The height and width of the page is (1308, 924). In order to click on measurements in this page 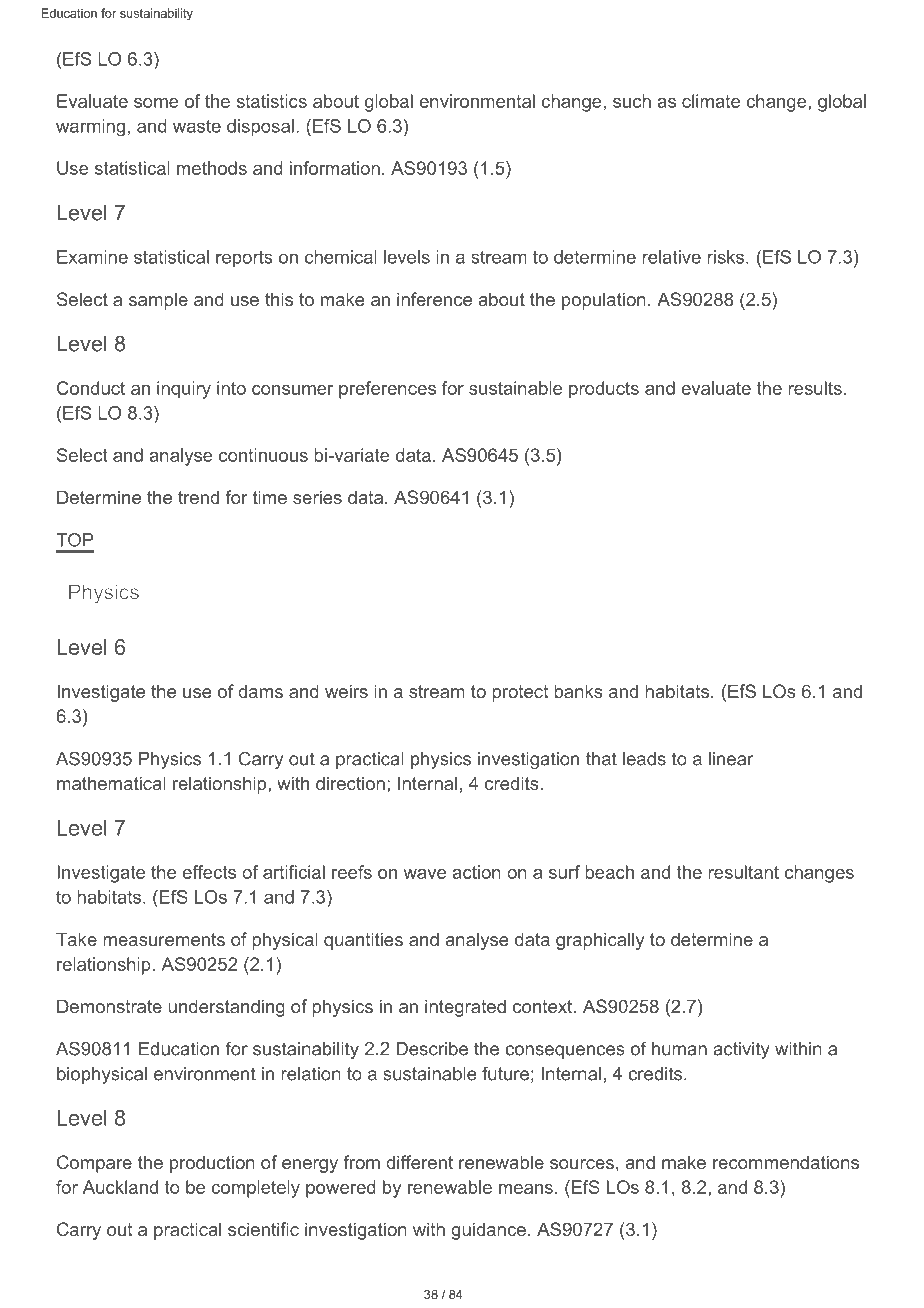, I will do `click(164, 939)`.
